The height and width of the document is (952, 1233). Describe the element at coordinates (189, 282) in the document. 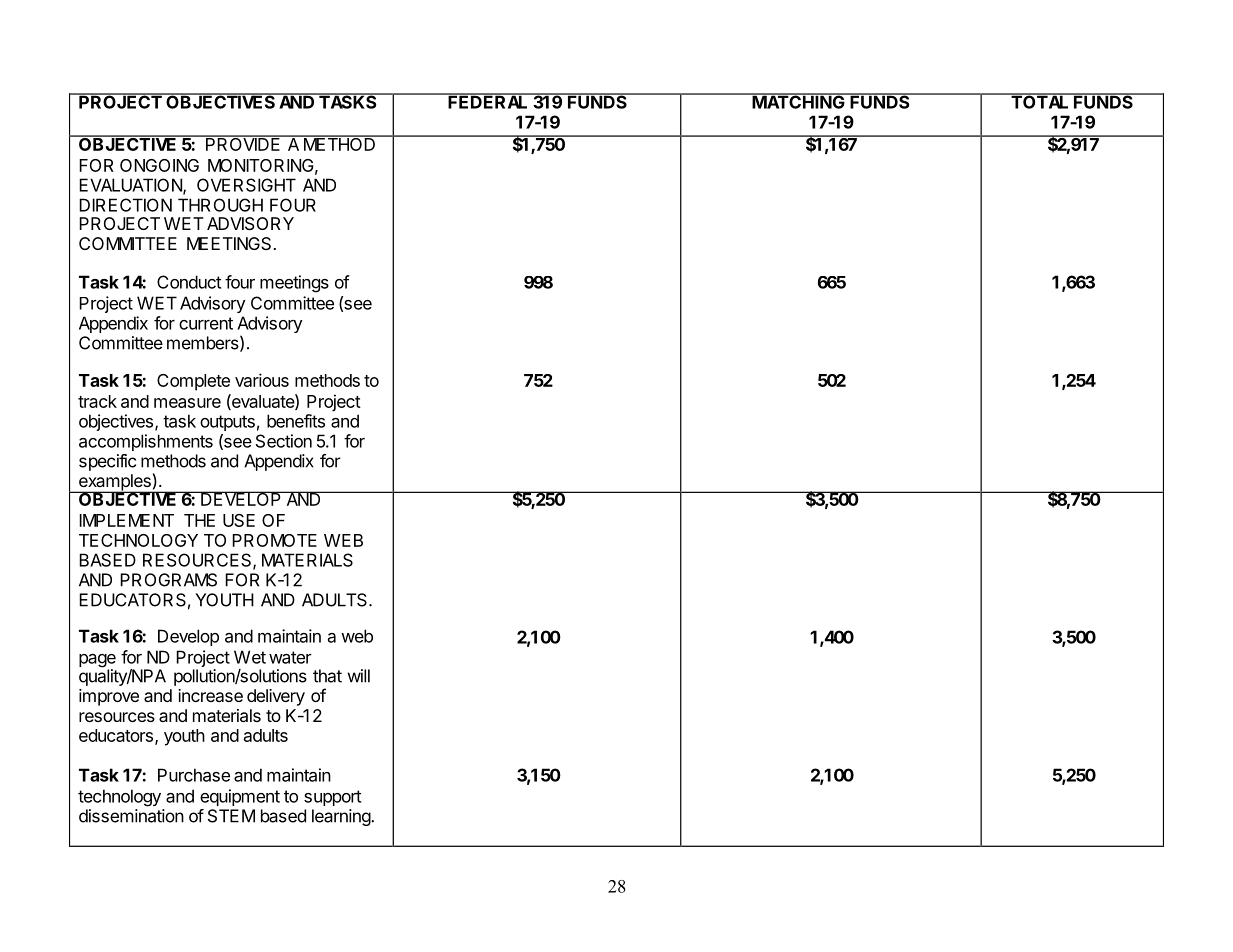

I see `Conduct` at that location.
